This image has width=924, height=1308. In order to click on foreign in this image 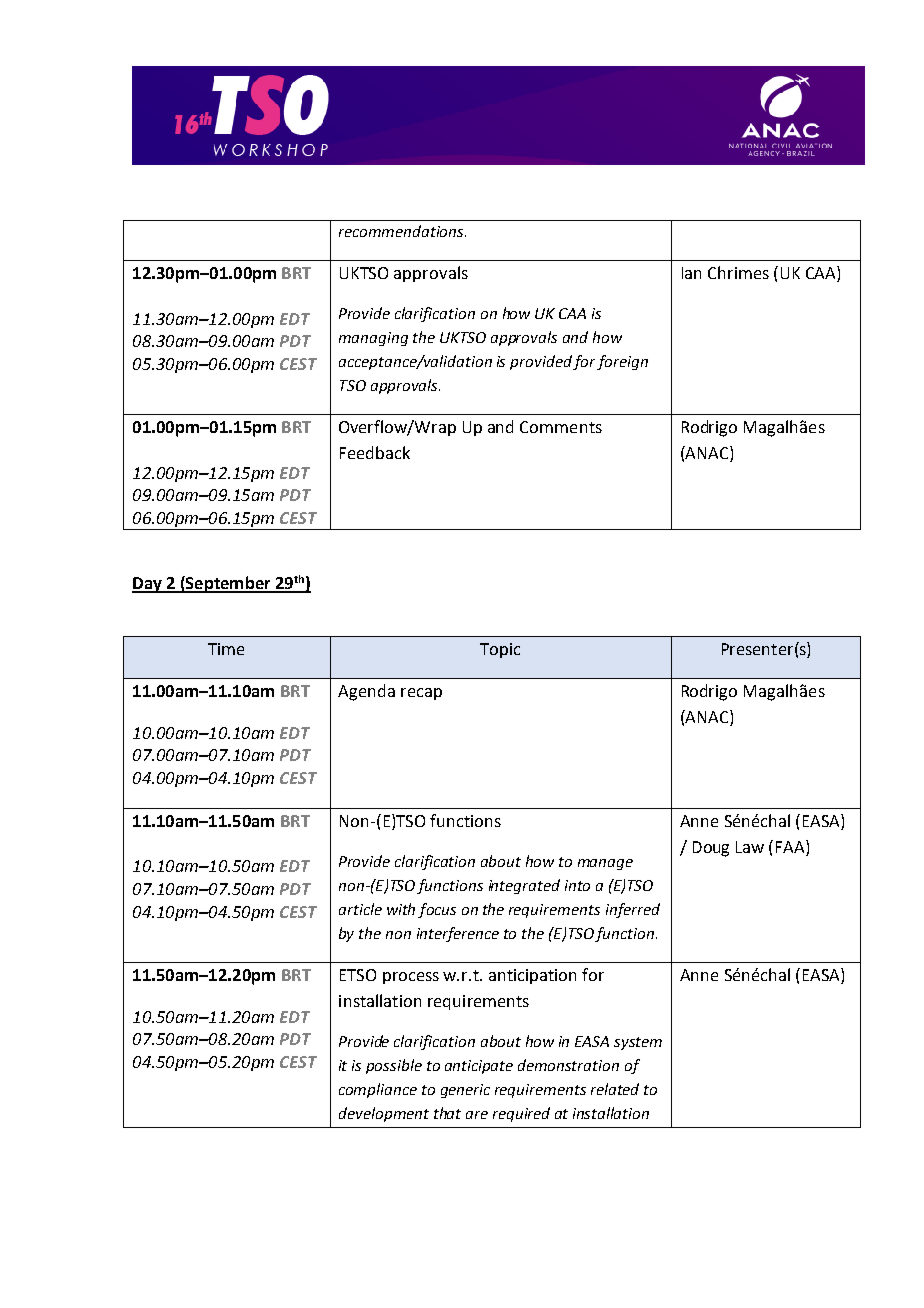, I will do `click(622, 362)`.
